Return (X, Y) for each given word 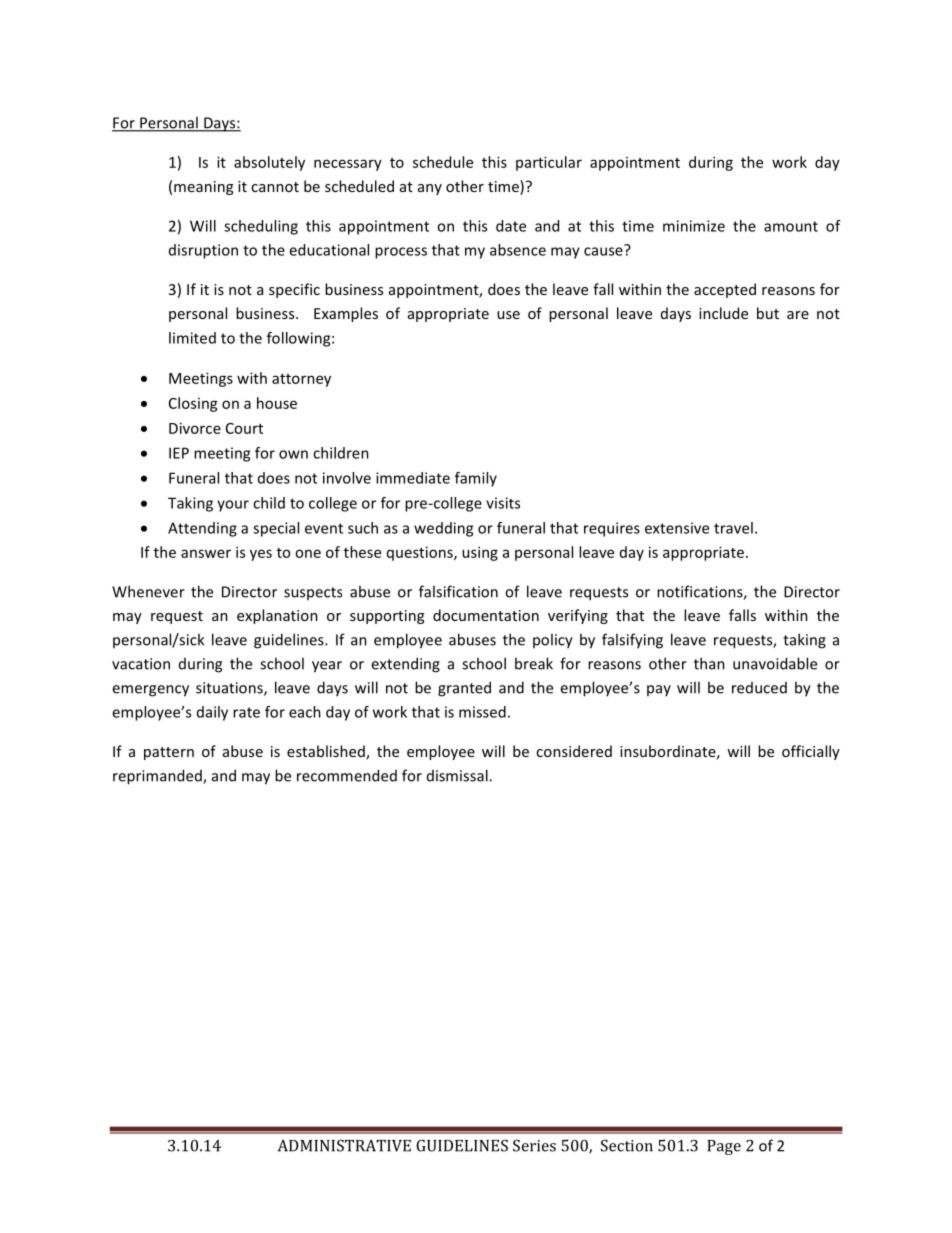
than (709, 663)
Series (534, 1146)
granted (464, 689)
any (430, 189)
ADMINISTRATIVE (344, 1146)
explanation (277, 616)
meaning (203, 188)
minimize (694, 226)
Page (724, 1147)
